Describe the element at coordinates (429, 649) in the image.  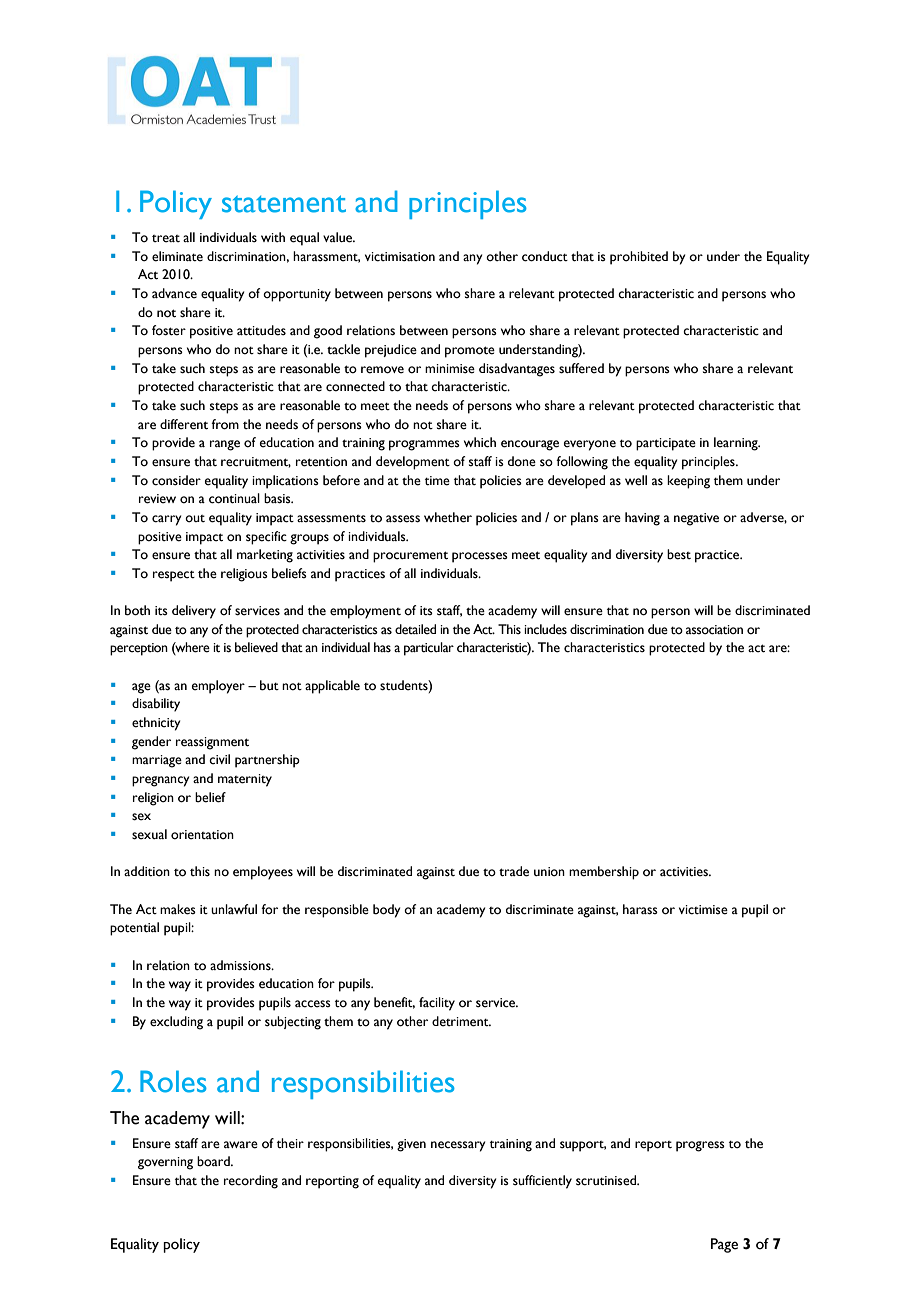
I see `particular` at that location.
